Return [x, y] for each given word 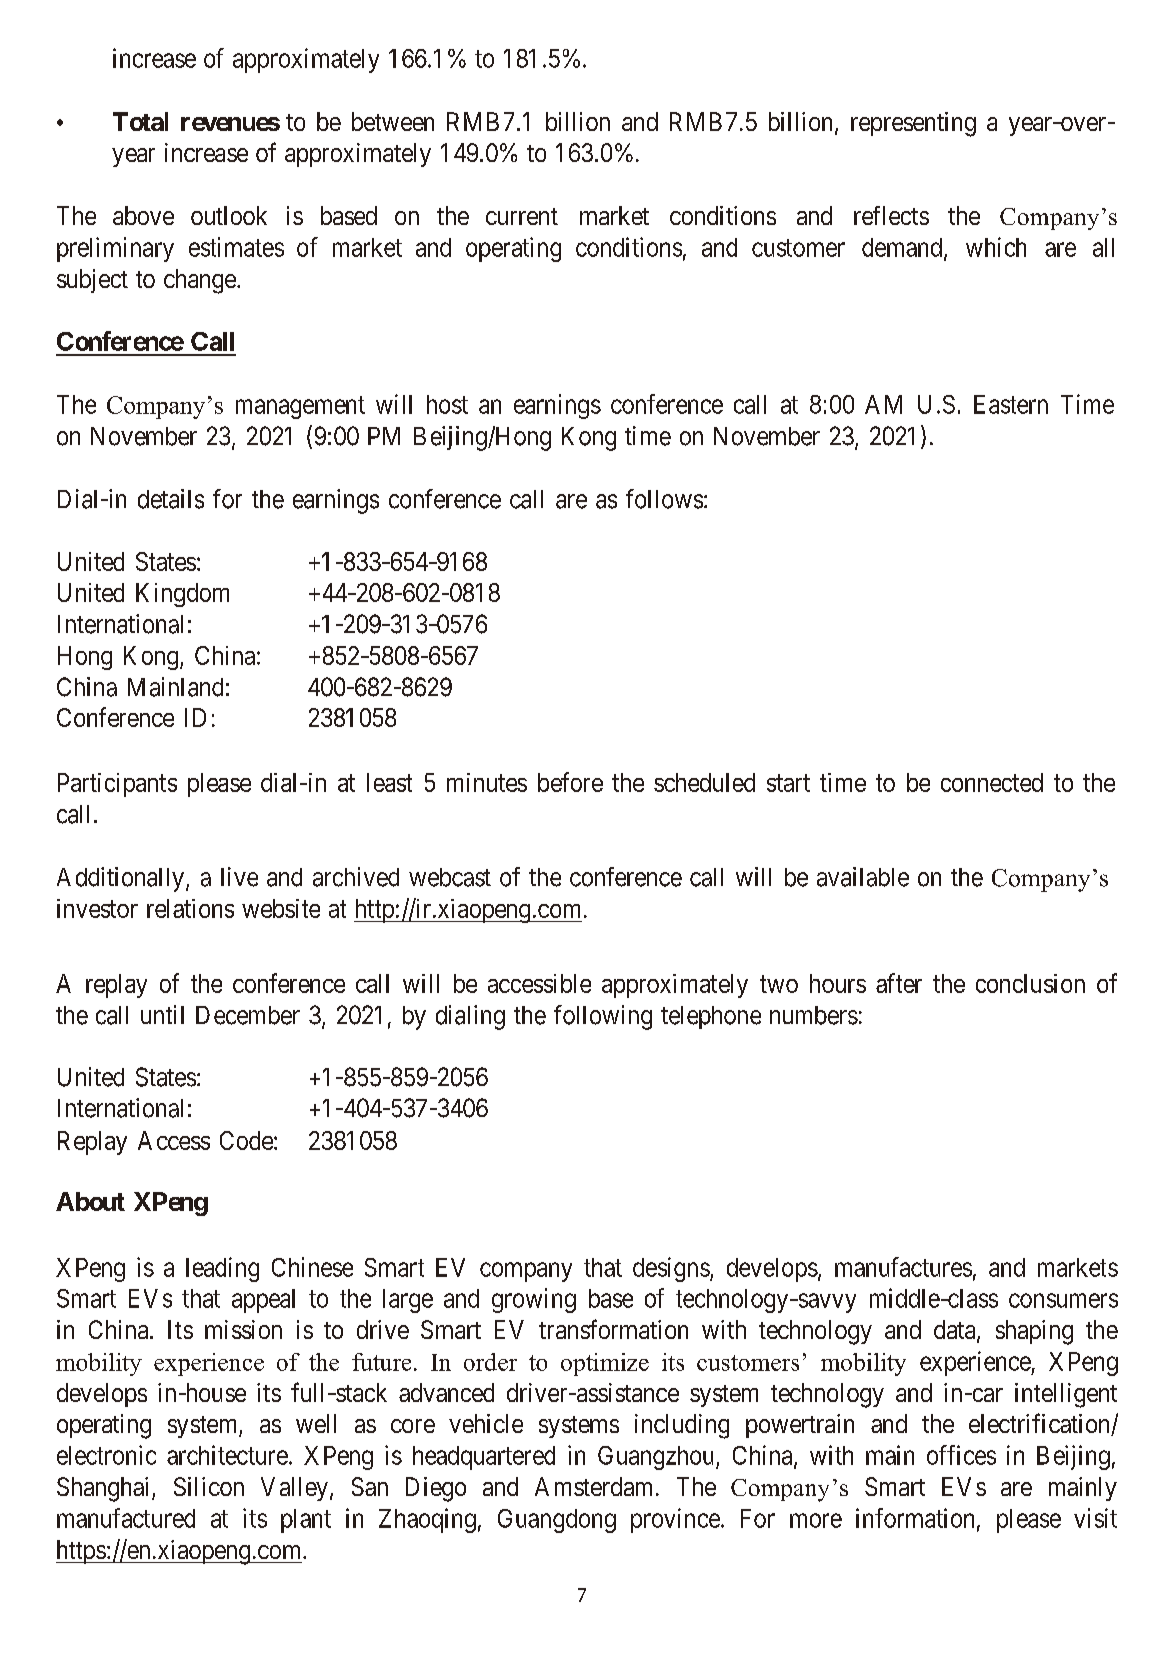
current [522, 216]
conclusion [1030, 983]
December [248, 1015]
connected [992, 782]
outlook [229, 215]
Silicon [209, 1486]
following [603, 1017]
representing [913, 124]
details [171, 499]
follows [664, 499]
